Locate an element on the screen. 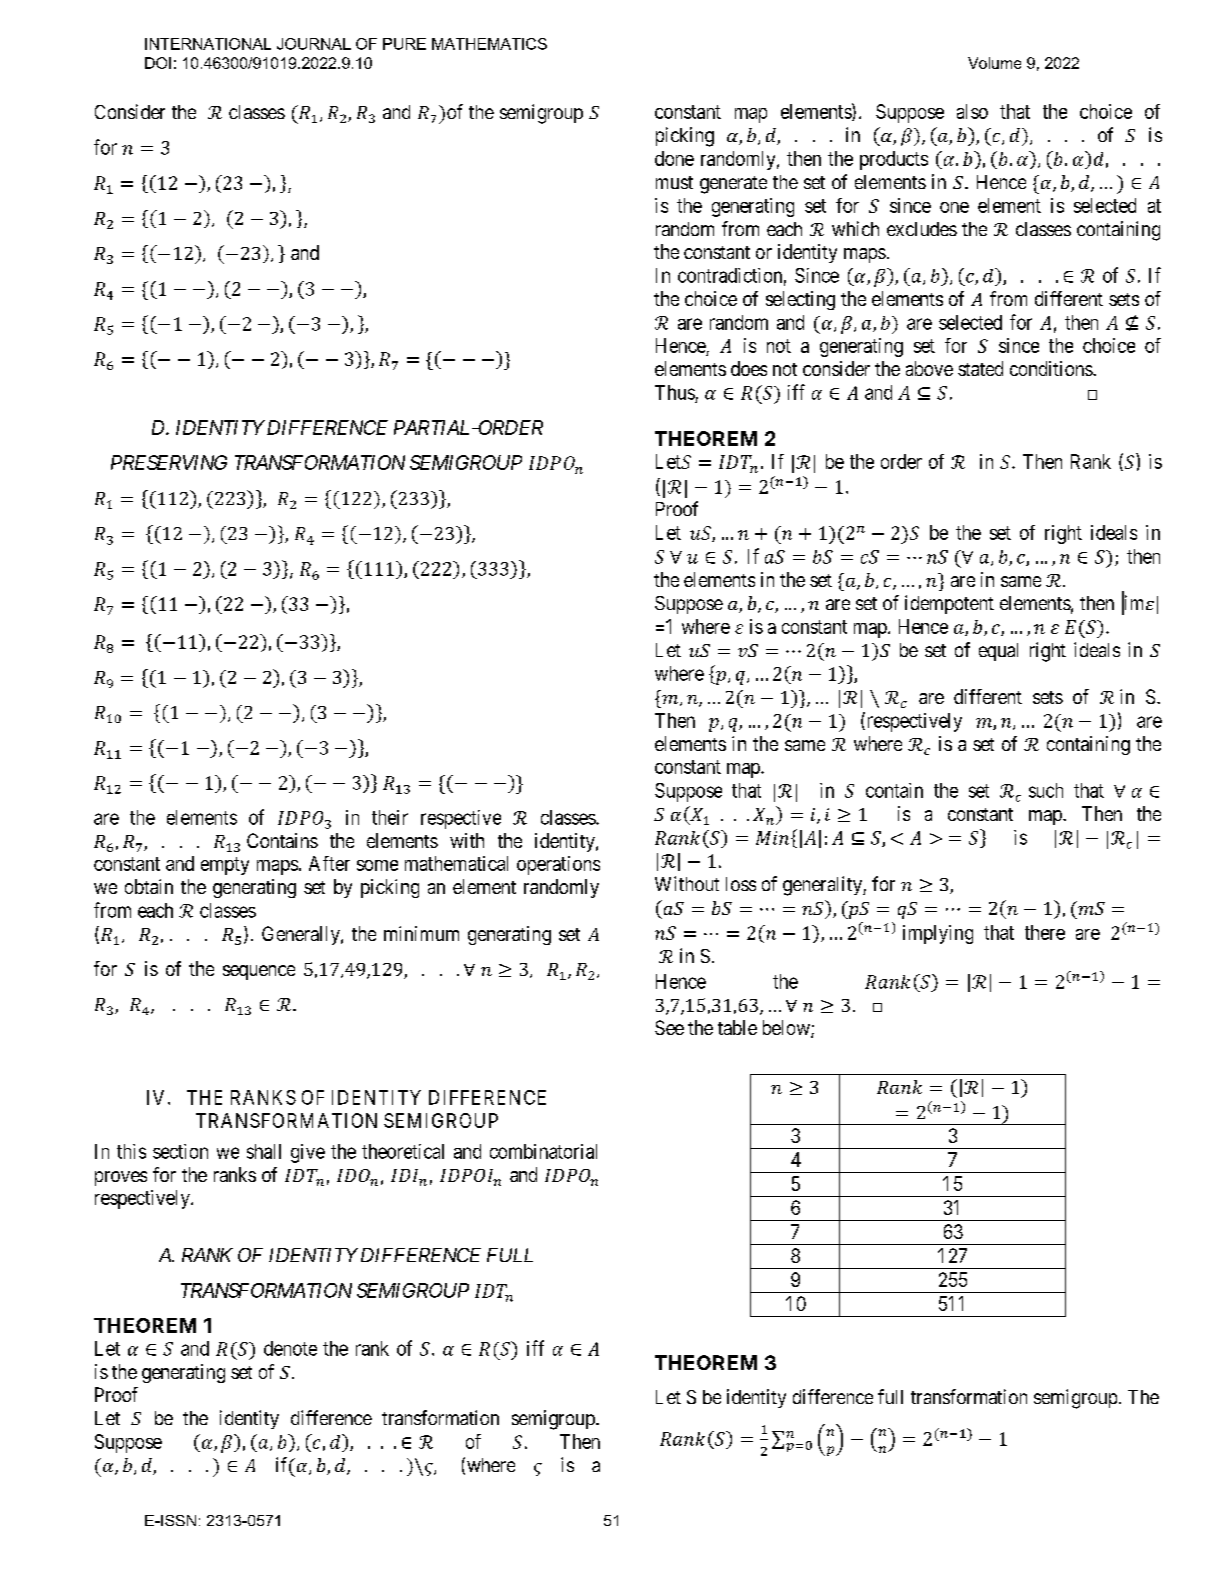  also is located at coordinates (972, 111).
